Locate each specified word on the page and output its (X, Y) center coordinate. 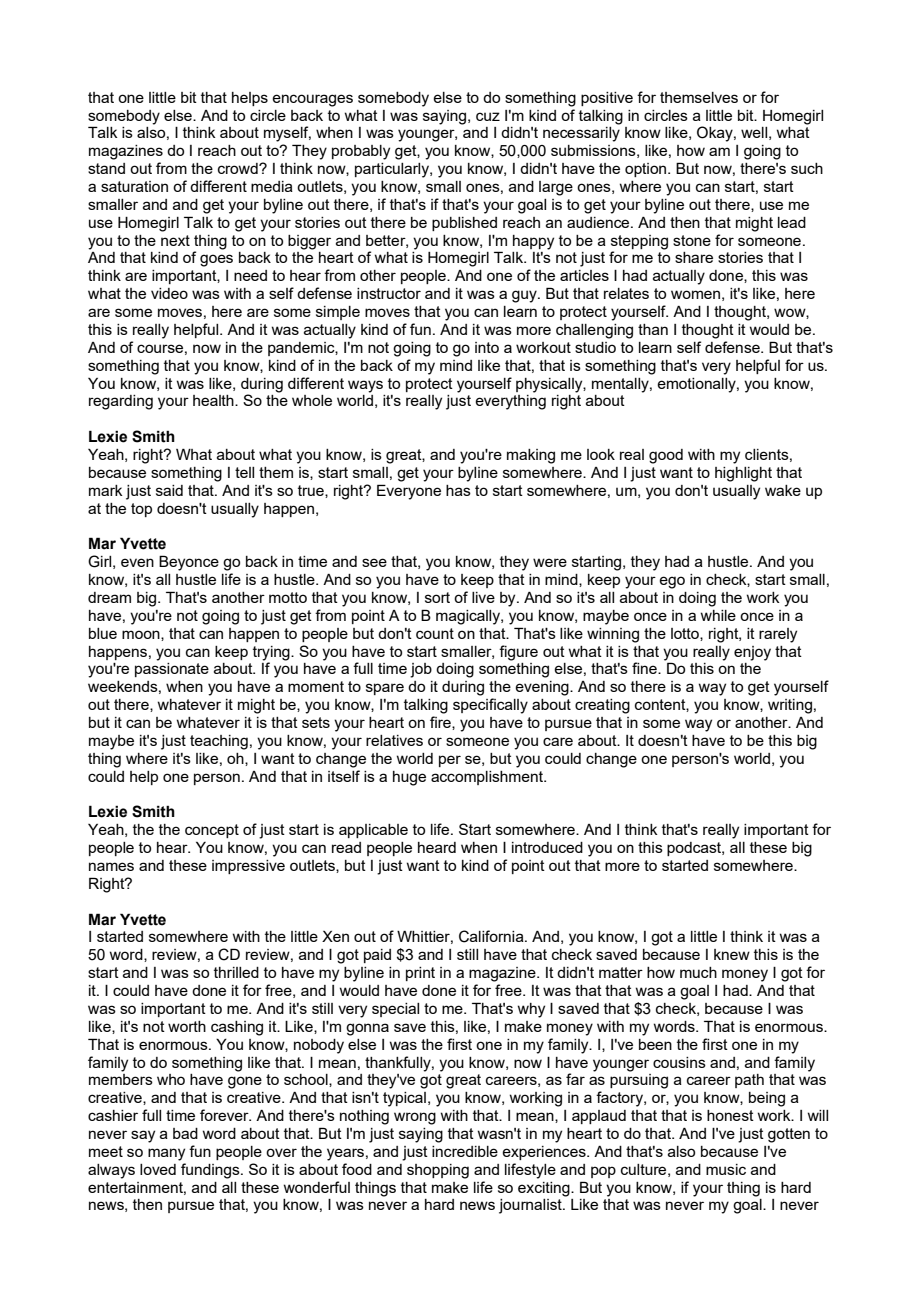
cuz (488, 116)
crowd (239, 168)
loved (158, 1169)
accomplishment (488, 778)
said (169, 490)
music (726, 1169)
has (458, 490)
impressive (248, 867)
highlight (743, 474)
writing (790, 706)
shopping (438, 1171)
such (807, 168)
